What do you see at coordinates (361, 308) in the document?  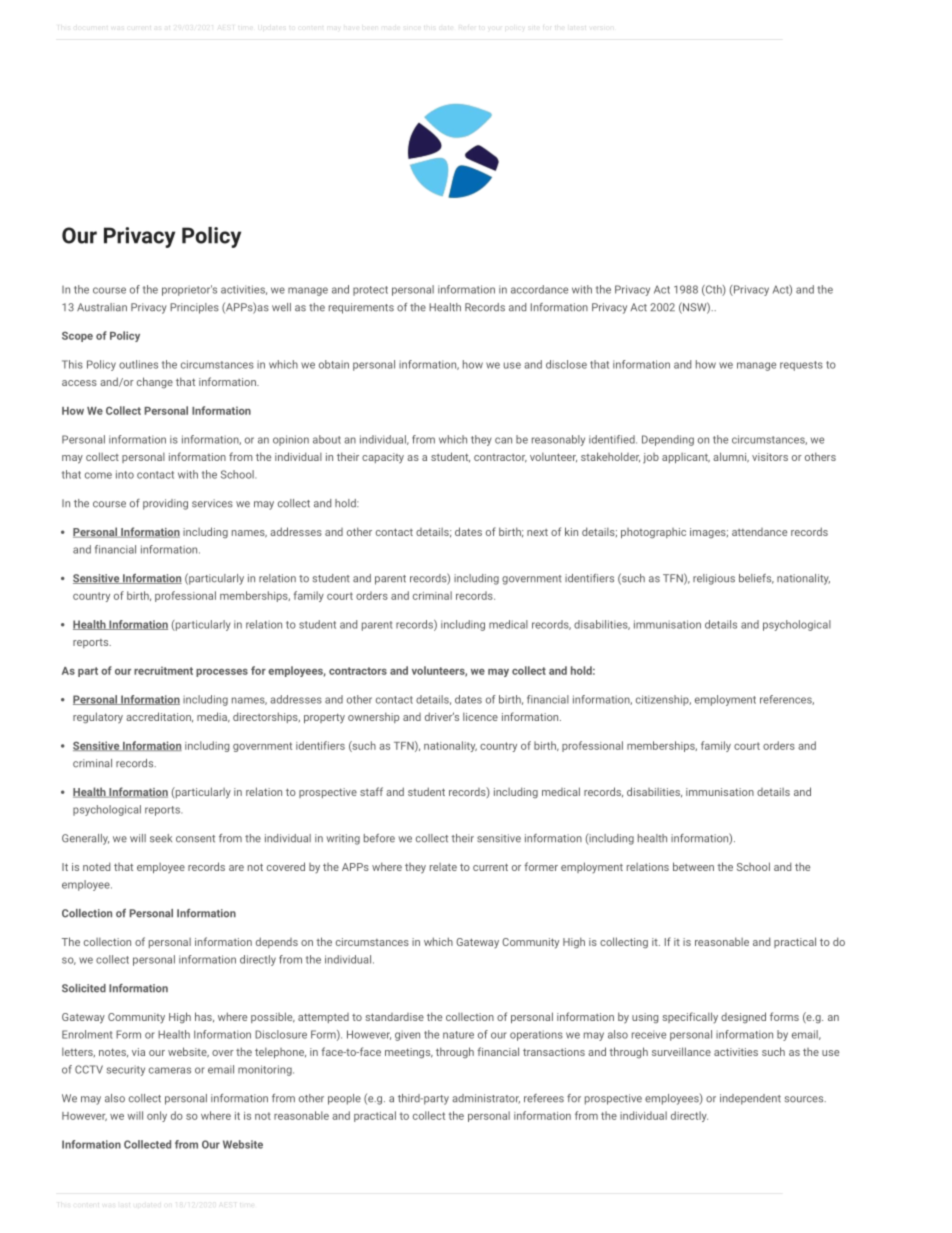 I see `requirements` at bounding box center [361, 308].
